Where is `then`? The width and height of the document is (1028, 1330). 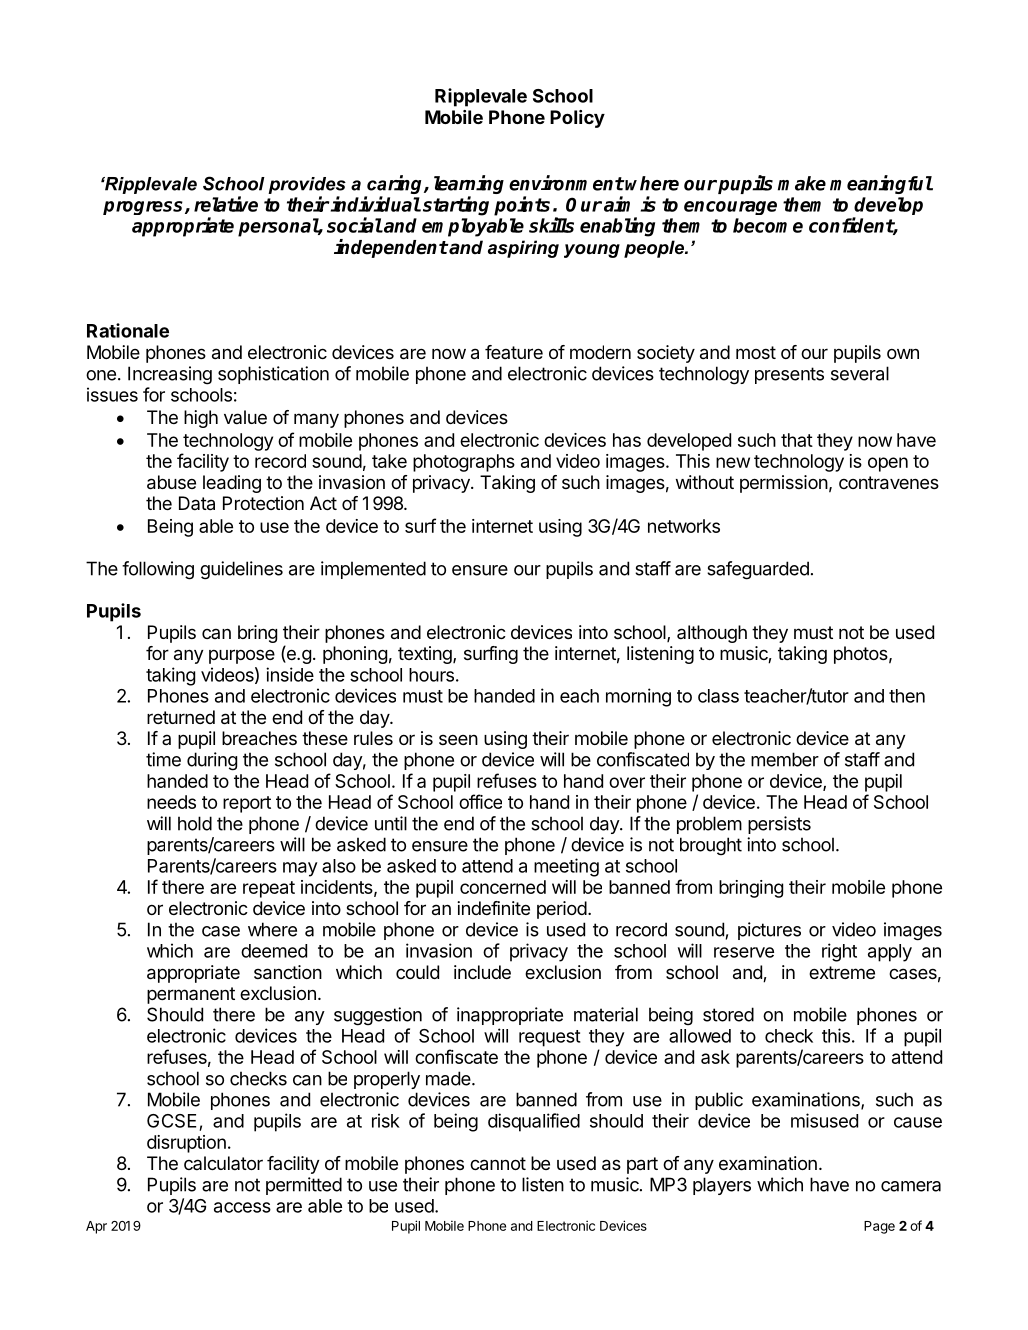 then is located at coordinates (907, 696).
